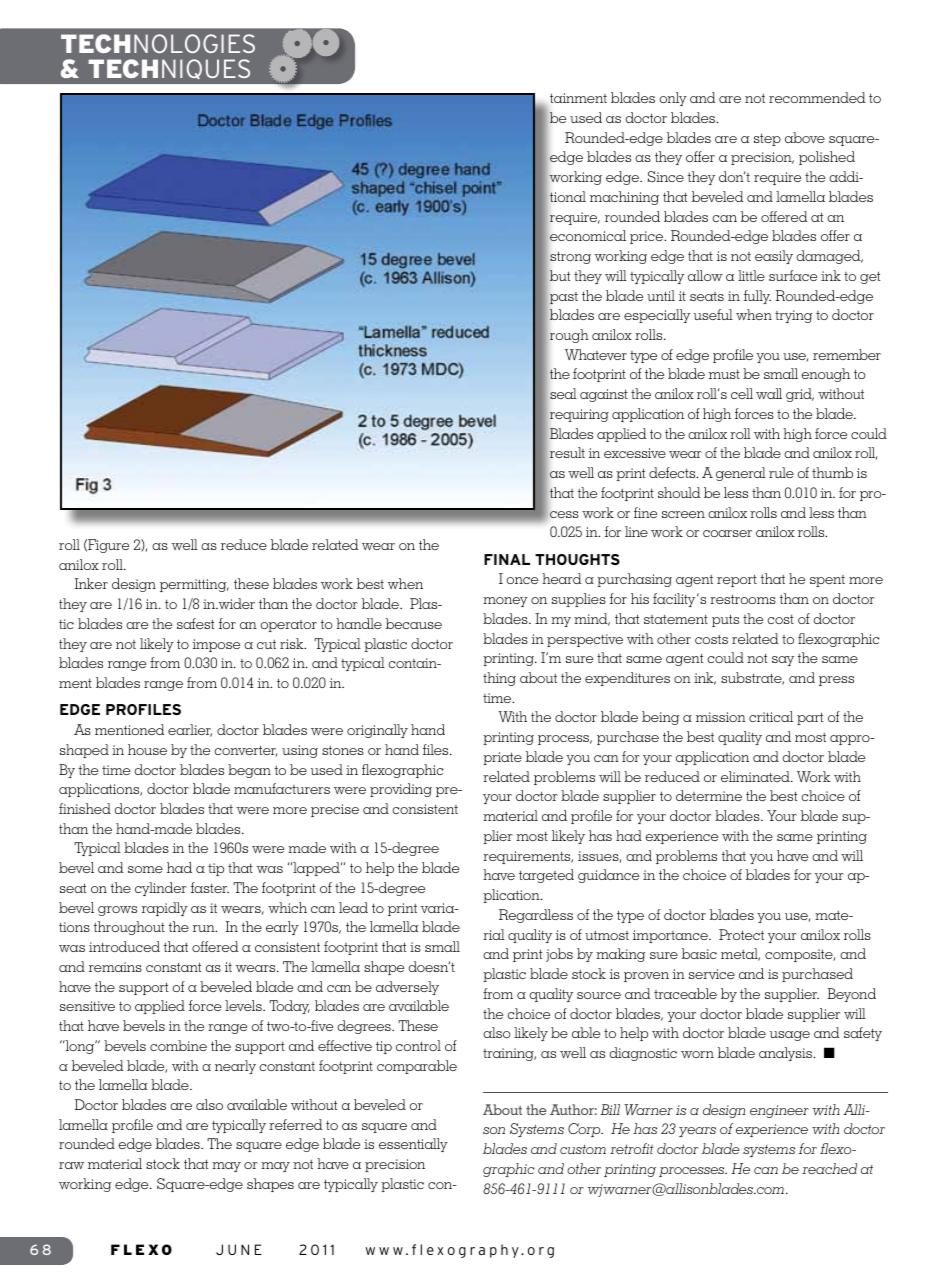 The image size is (947, 1288). Describe the element at coordinates (169, 69) in the document. I see `Techniques` at that location.
